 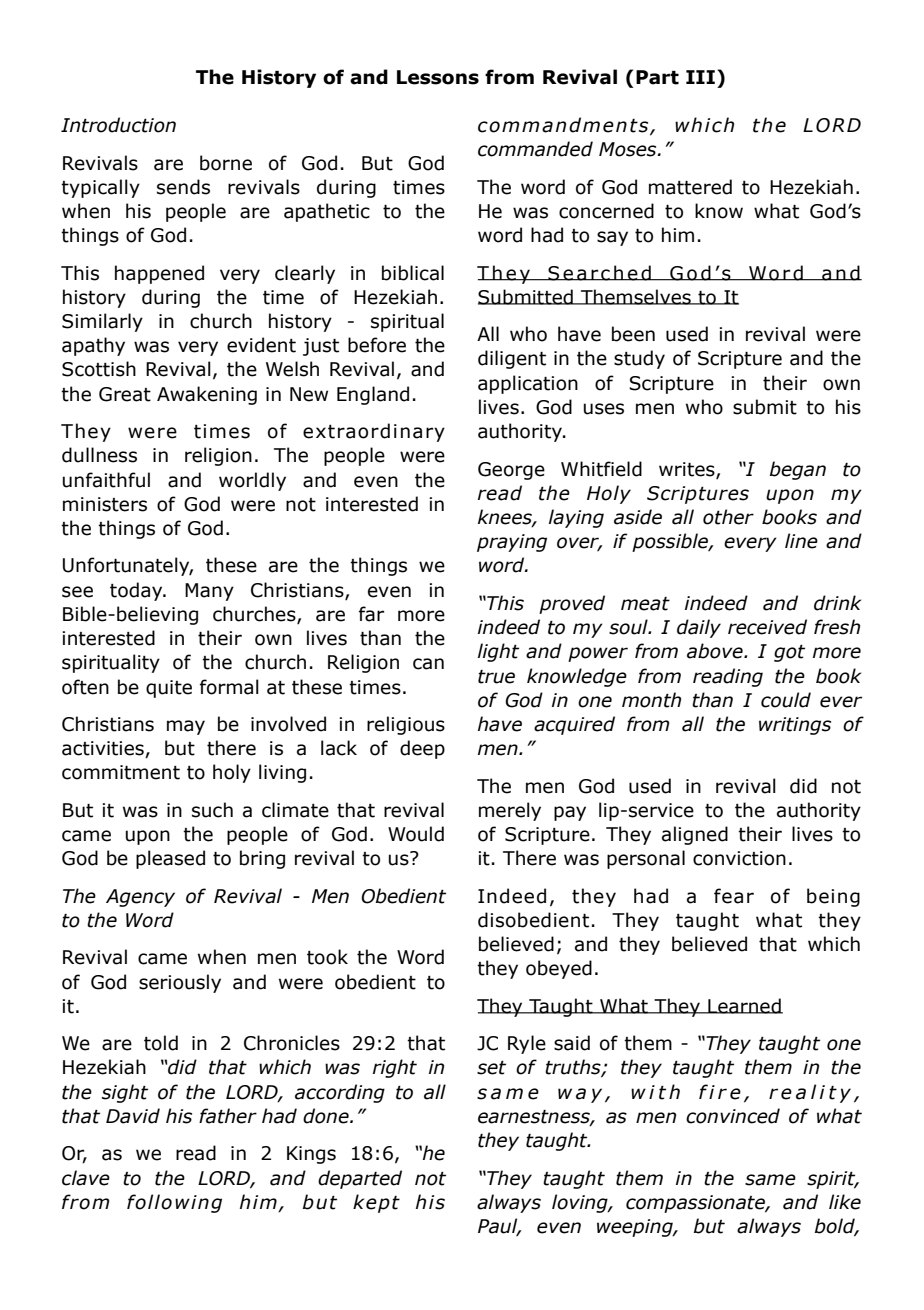 I want to click on Lessons, so click(x=438, y=77).
